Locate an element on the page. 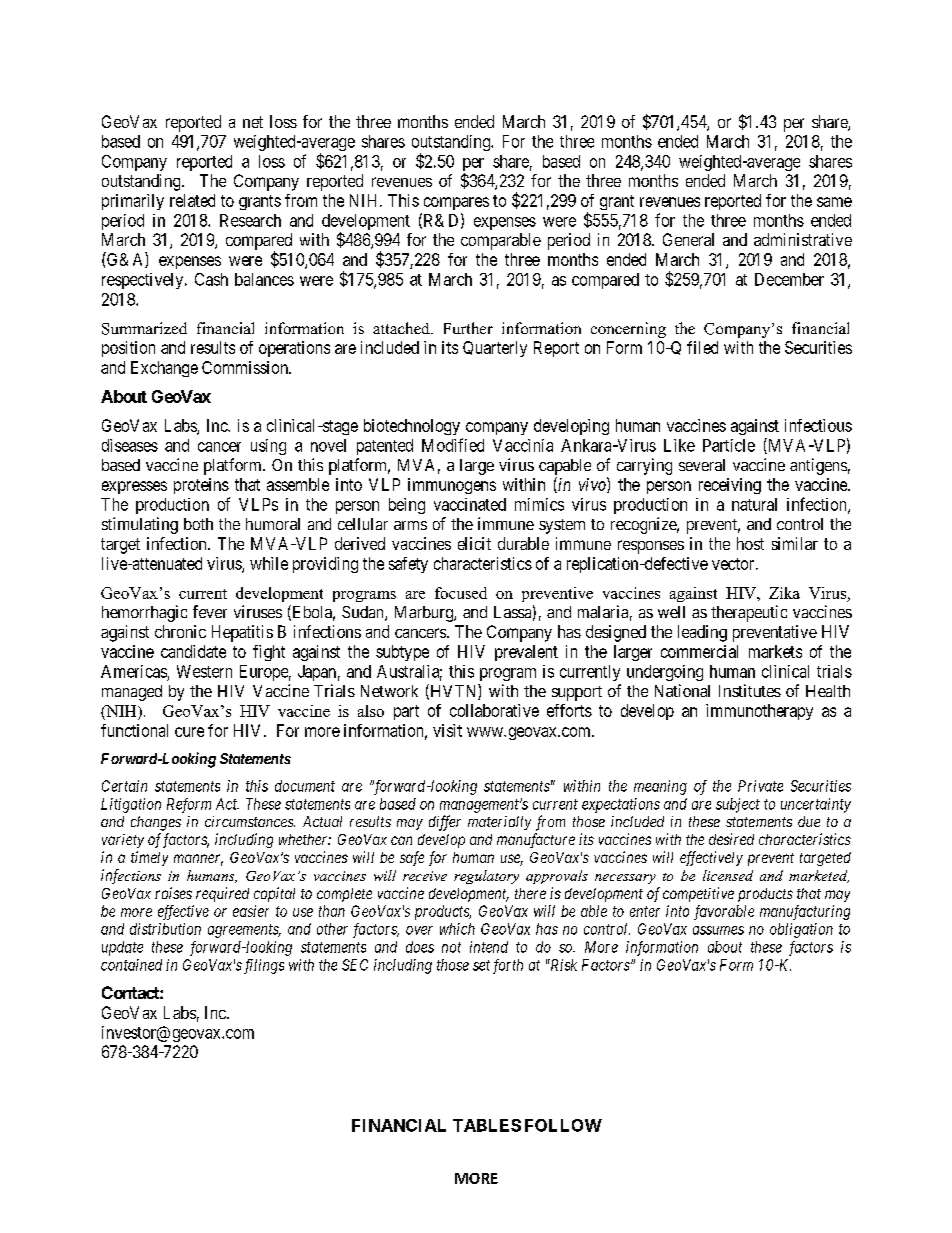 The width and height of the page is (952, 1233). compares is located at coordinates (456, 203).
